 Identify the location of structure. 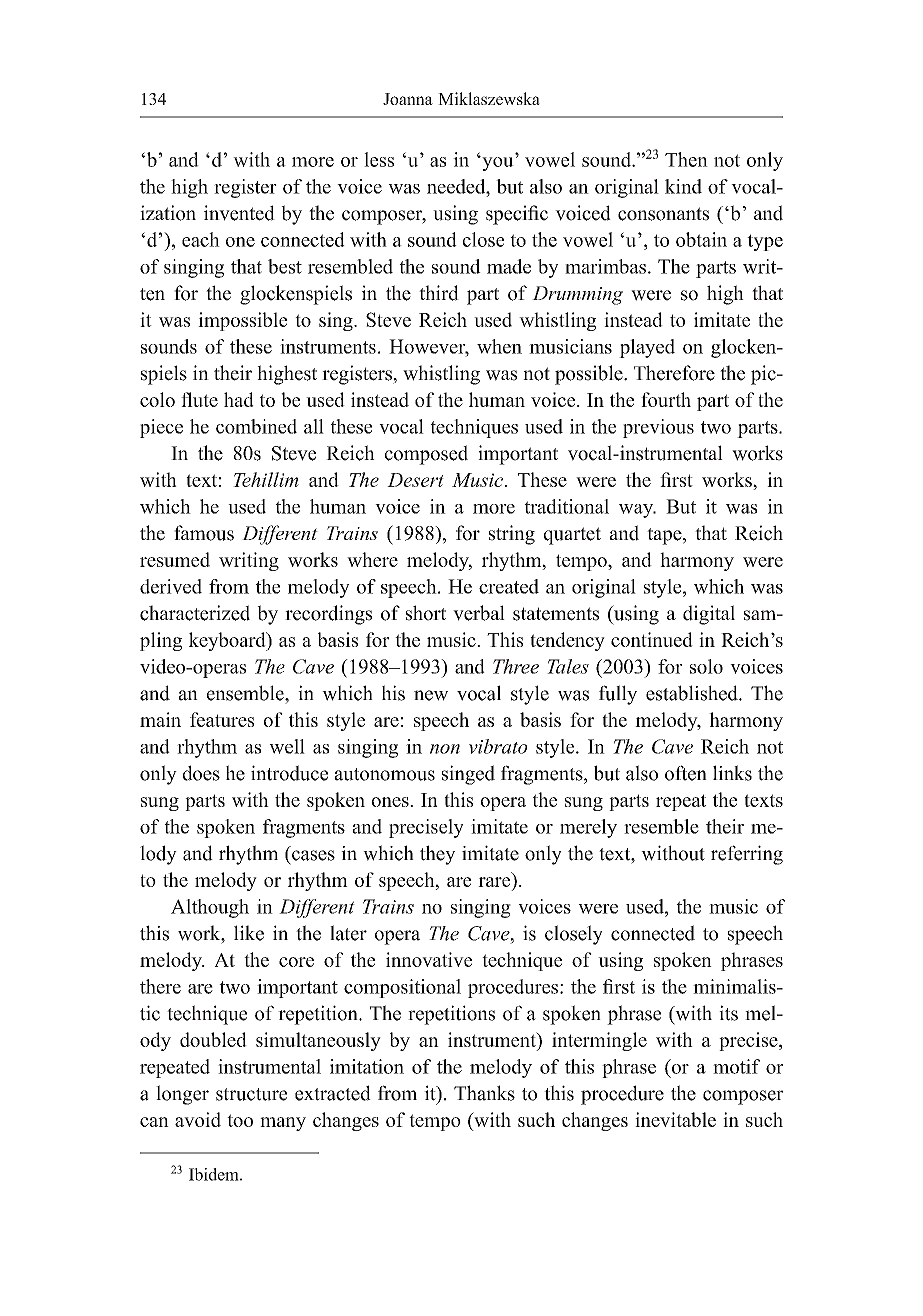
(251, 1094).
